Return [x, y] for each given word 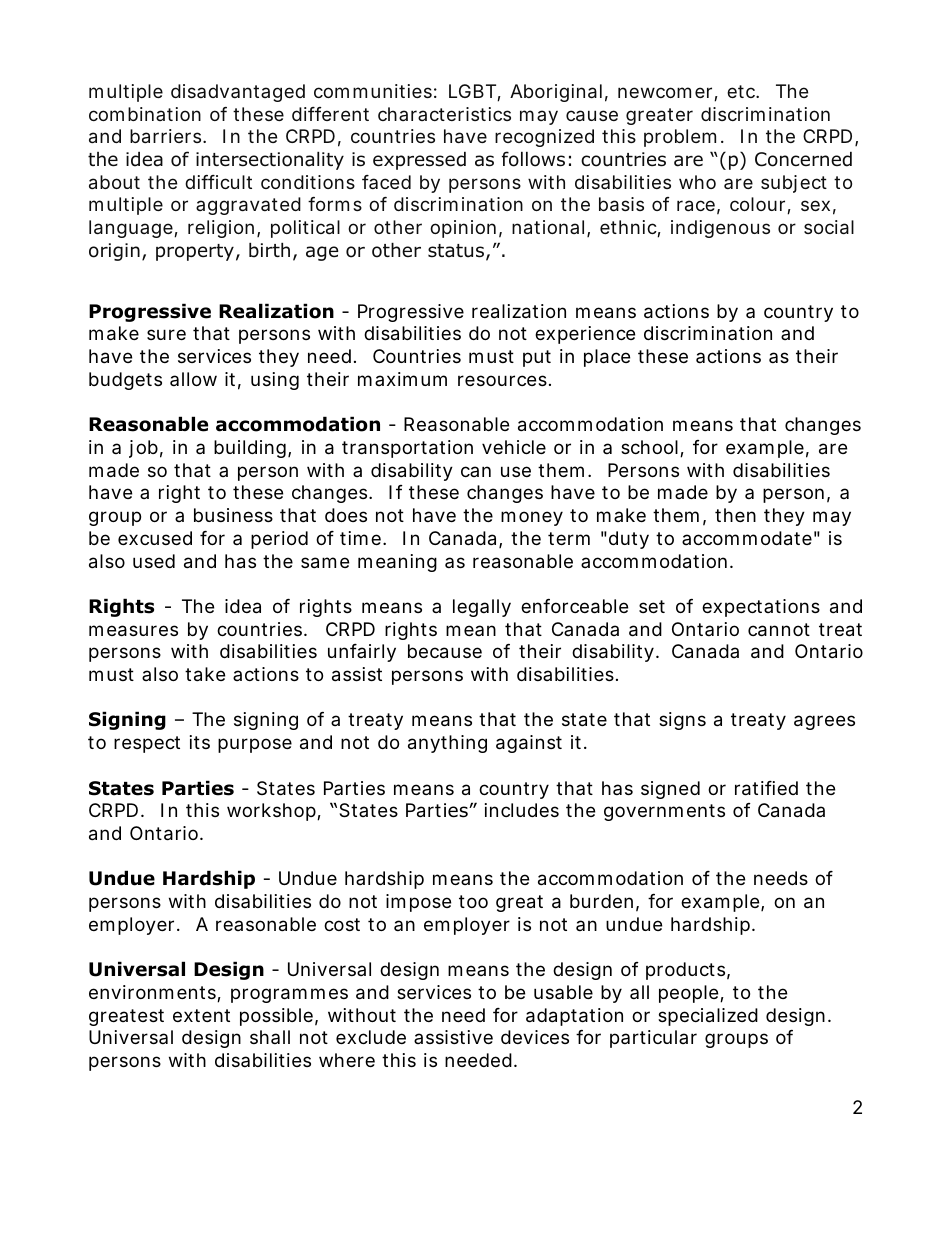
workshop [272, 812]
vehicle [514, 447]
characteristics [444, 114]
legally [482, 608]
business [233, 515]
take [205, 674]
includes [522, 810]
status [456, 251]
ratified [766, 788]
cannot [779, 630]
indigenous [720, 229]
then [735, 515]
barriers [167, 136]
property [195, 252]
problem [680, 138]
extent [201, 1015]
